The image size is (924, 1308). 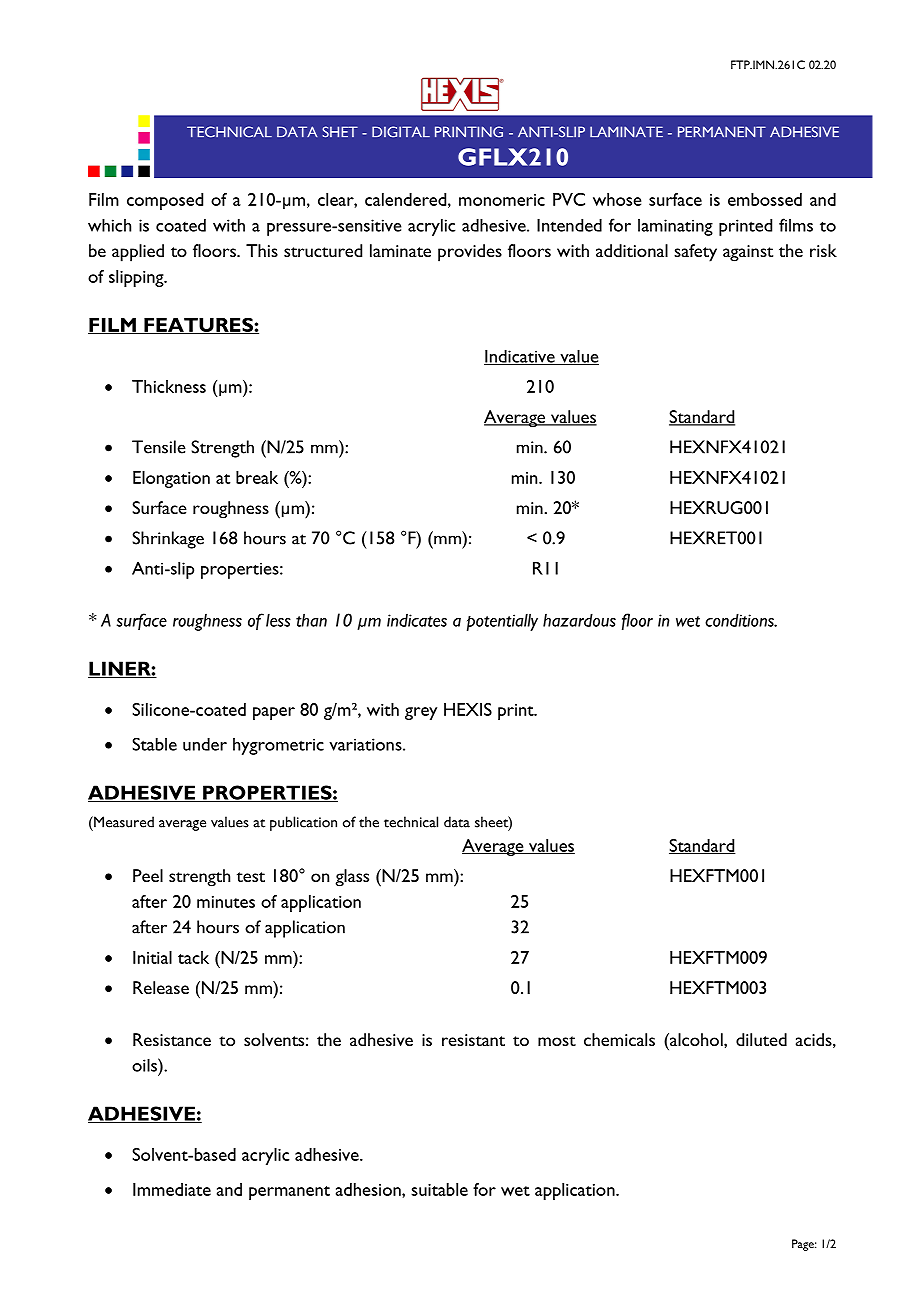 What do you see at coordinates (502, 622) in the document?
I see `potentially` at bounding box center [502, 622].
